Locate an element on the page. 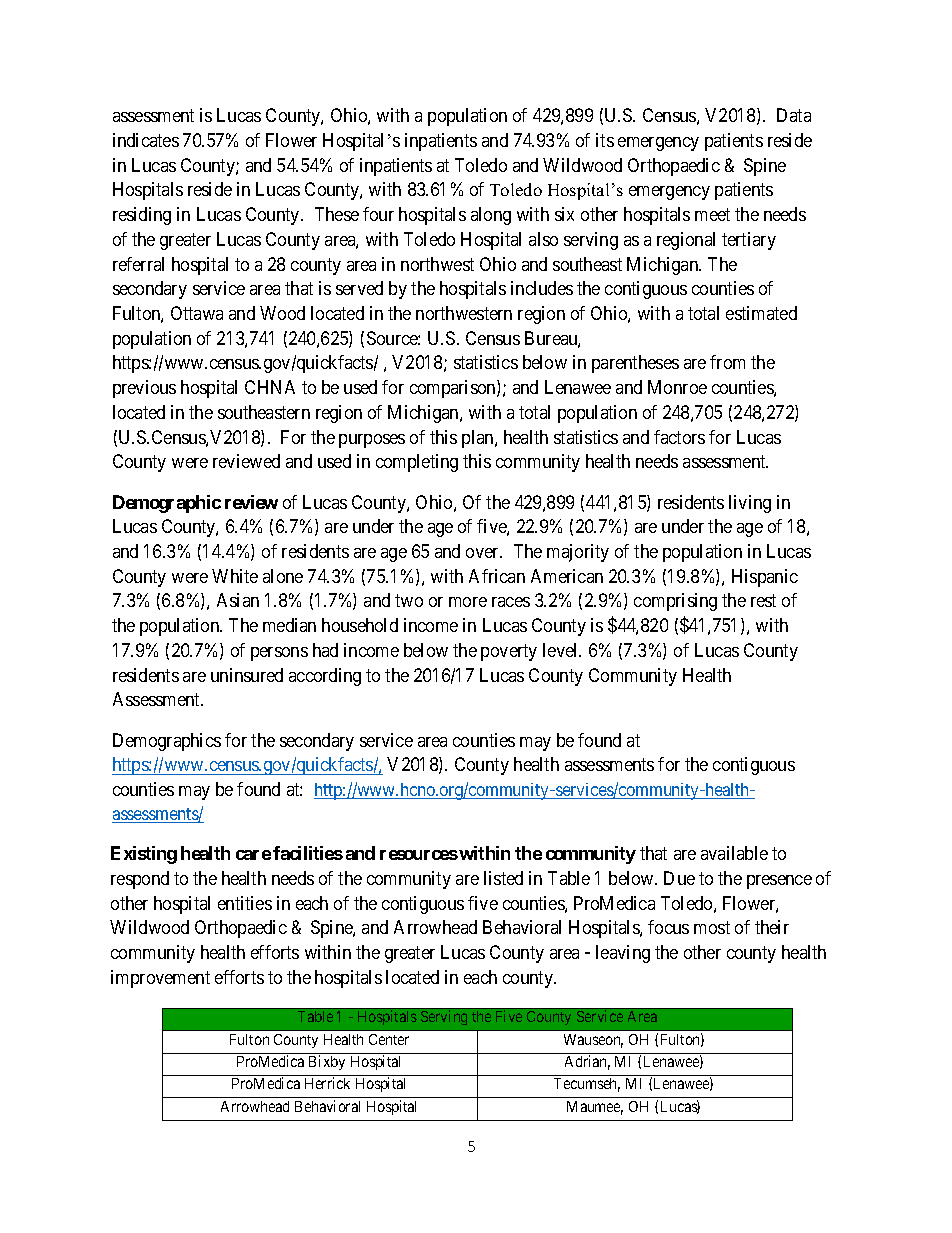  Tecumseh is located at coordinates (587, 1085).
